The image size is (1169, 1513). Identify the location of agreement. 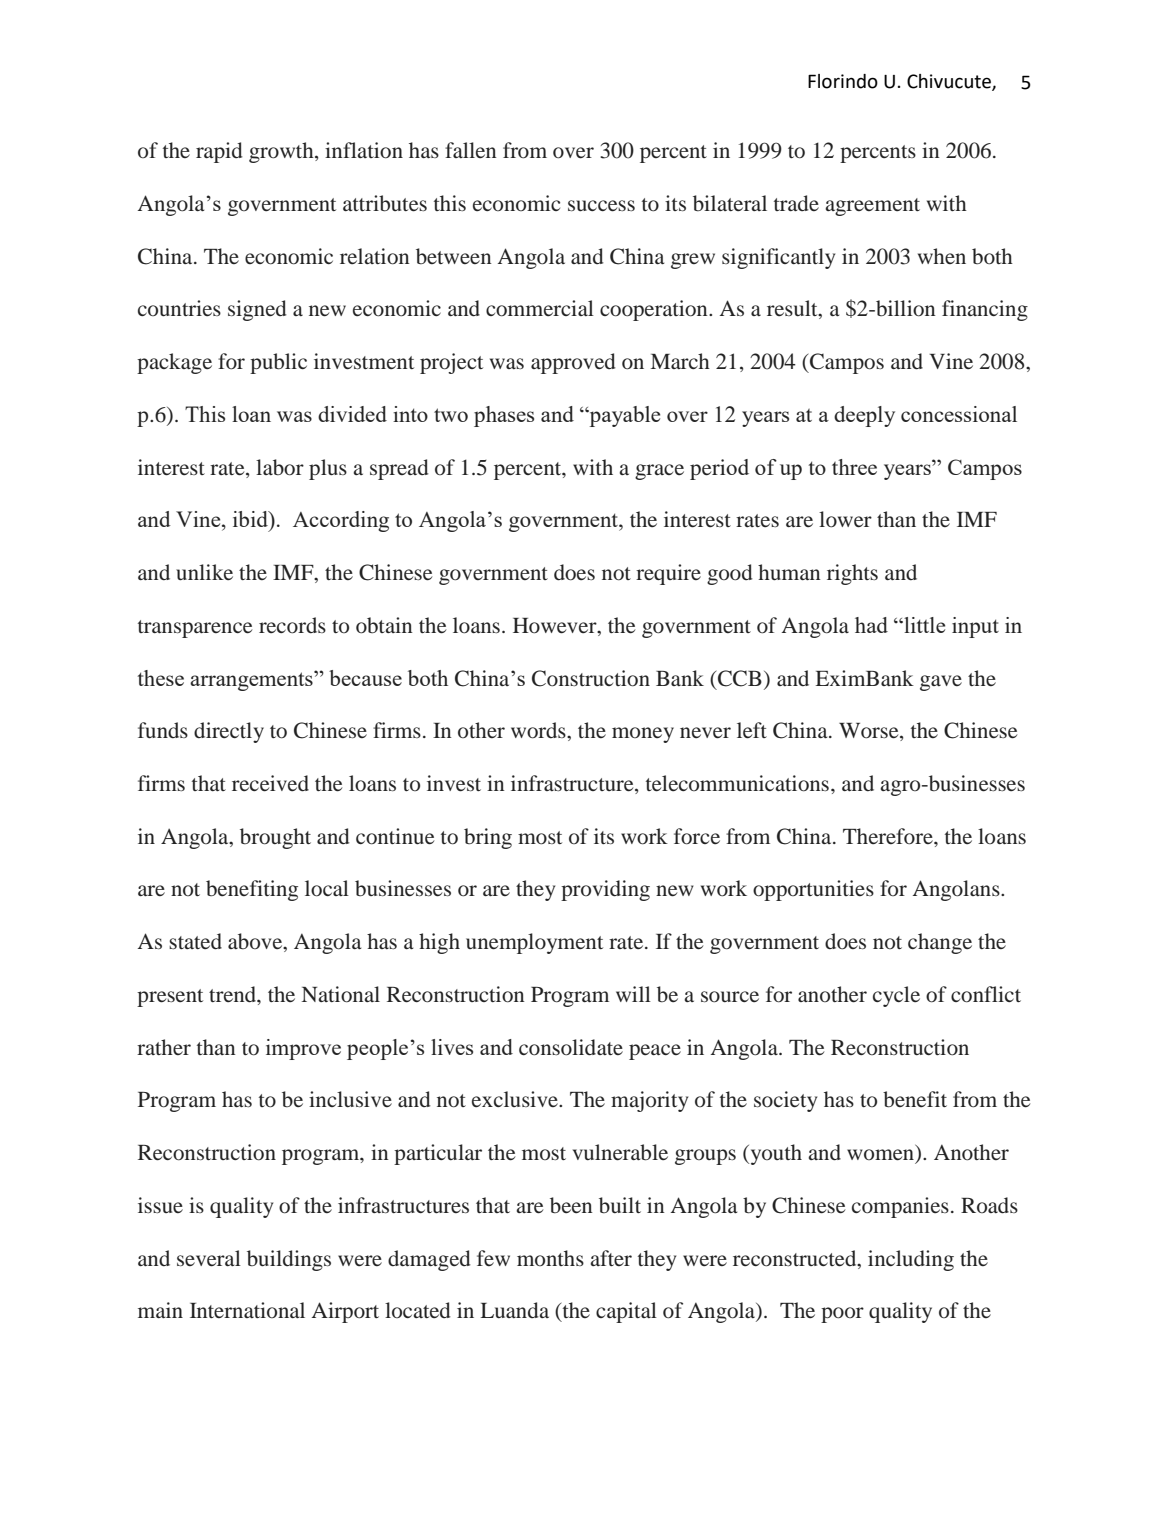
(872, 207).
